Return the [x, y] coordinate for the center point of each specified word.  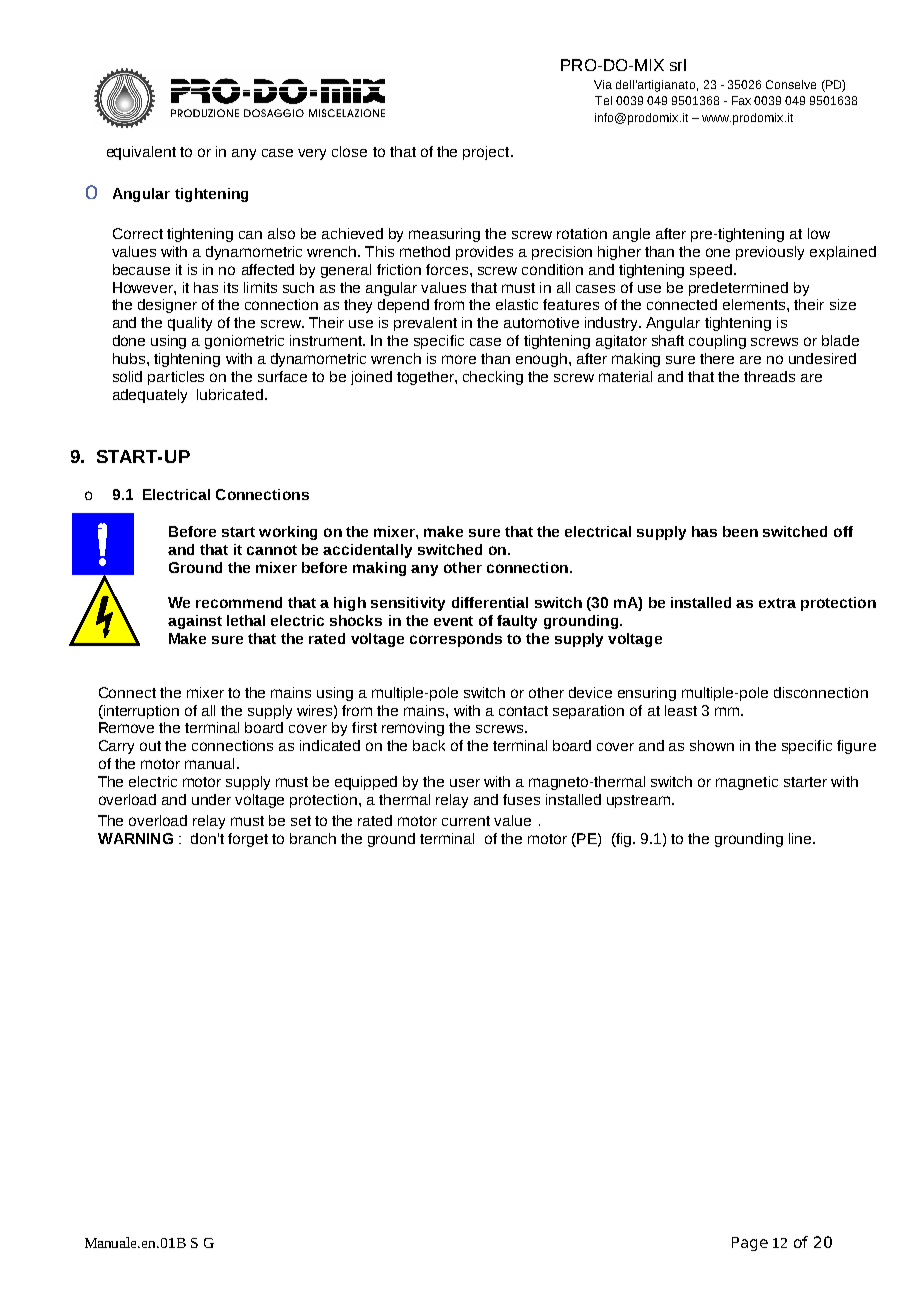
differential [490, 602]
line [801, 838]
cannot [272, 550]
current [466, 821]
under [211, 799]
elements [755, 304]
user [465, 783]
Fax [741, 100]
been [740, 531]
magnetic [747, 783]
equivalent [141, 153]
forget [248, 840]
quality [190, 324]
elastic [517, 304]
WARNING [135, 838]
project [487, 153]
